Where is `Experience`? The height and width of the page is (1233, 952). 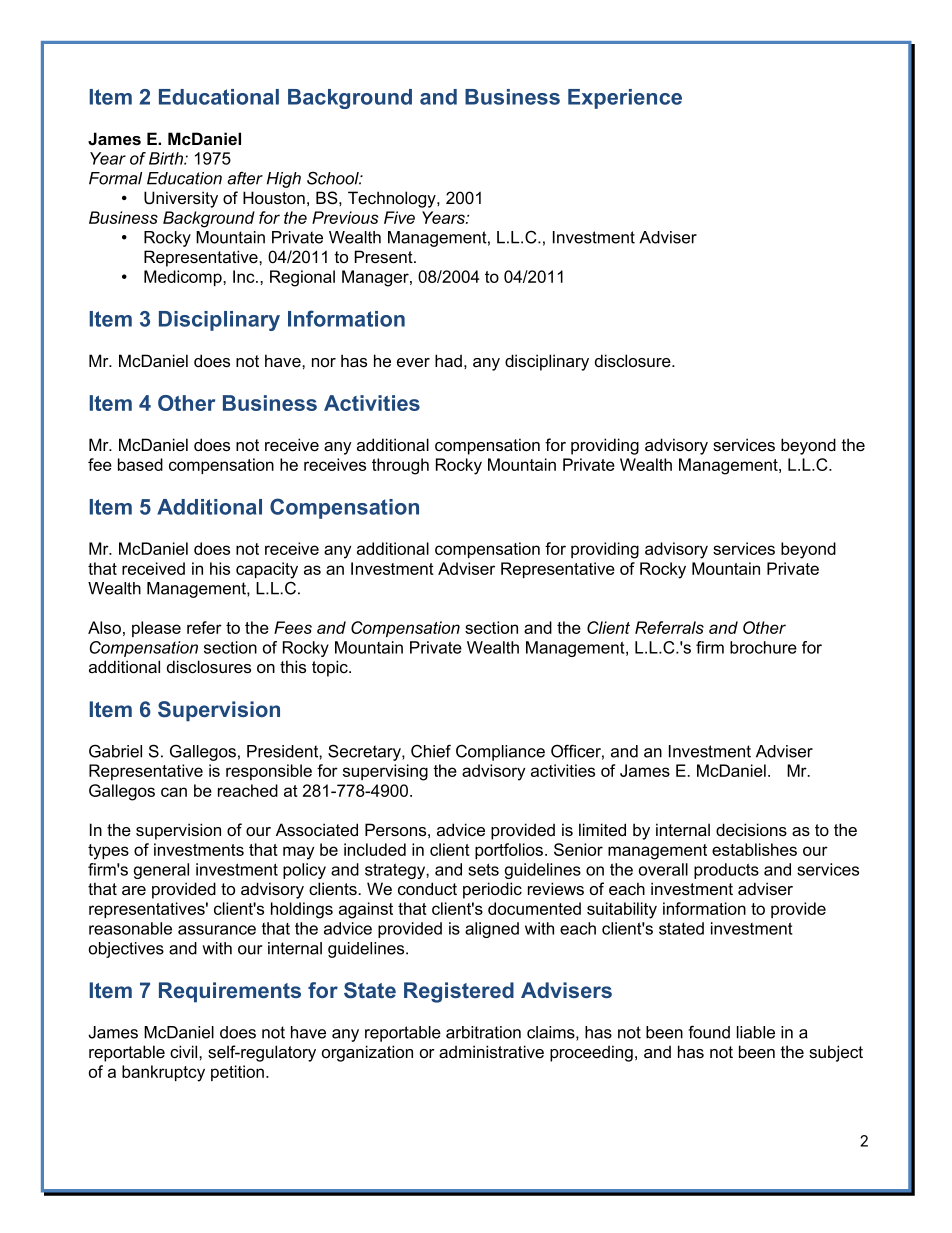 Experience is located at coordinates (625, 99).
